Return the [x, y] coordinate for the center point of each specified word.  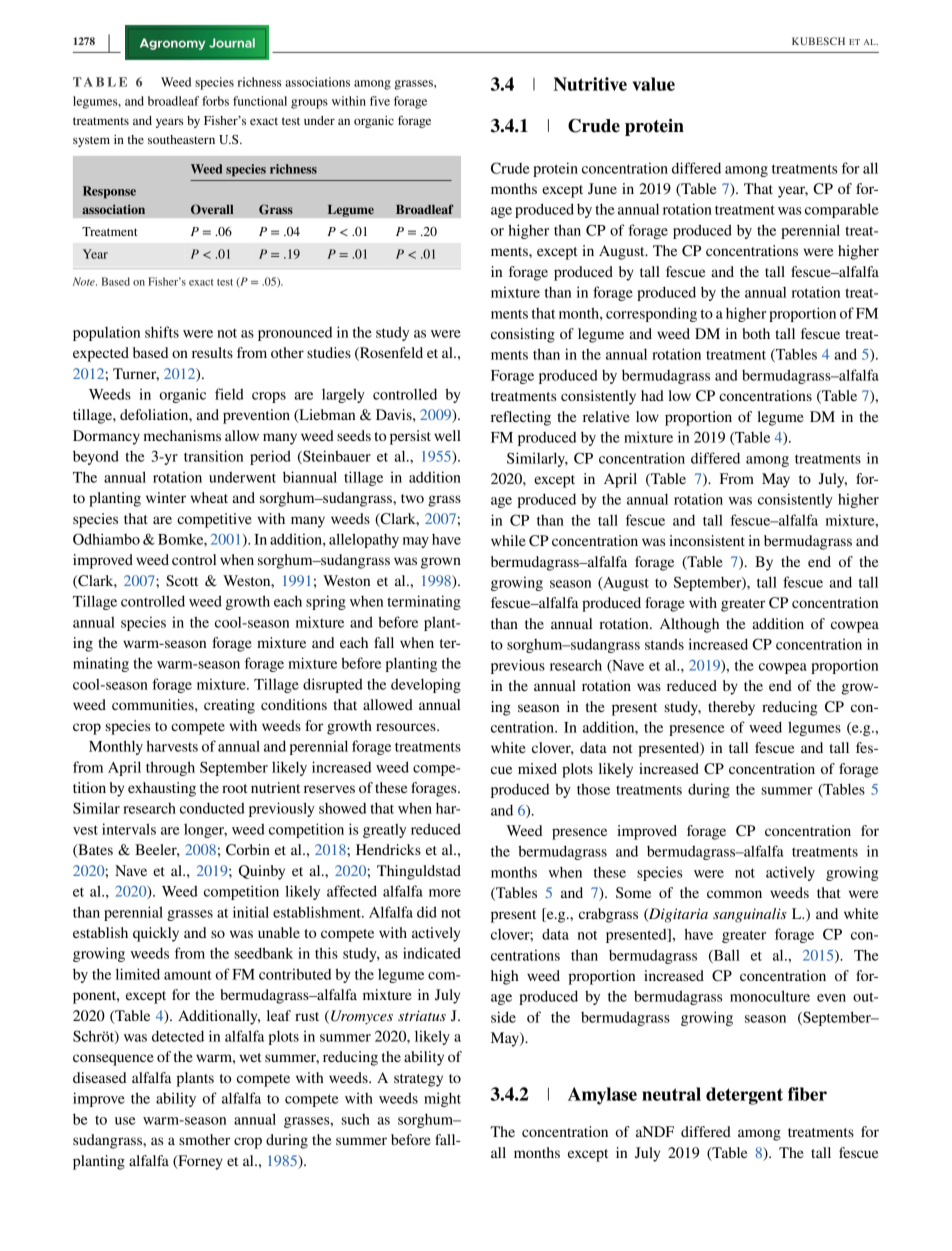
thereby [731, 708]
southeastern [181, 139]
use [125, 1121]
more [445, 893]
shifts [162, 332]
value [653, 84]
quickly [156, 934]
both [756, 333]
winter [166, 497]
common [734, 894]
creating [229, 706]
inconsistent [707, 540]
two [412, 498]
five [380, 101]
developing [426, 685]
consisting [523, 335]
